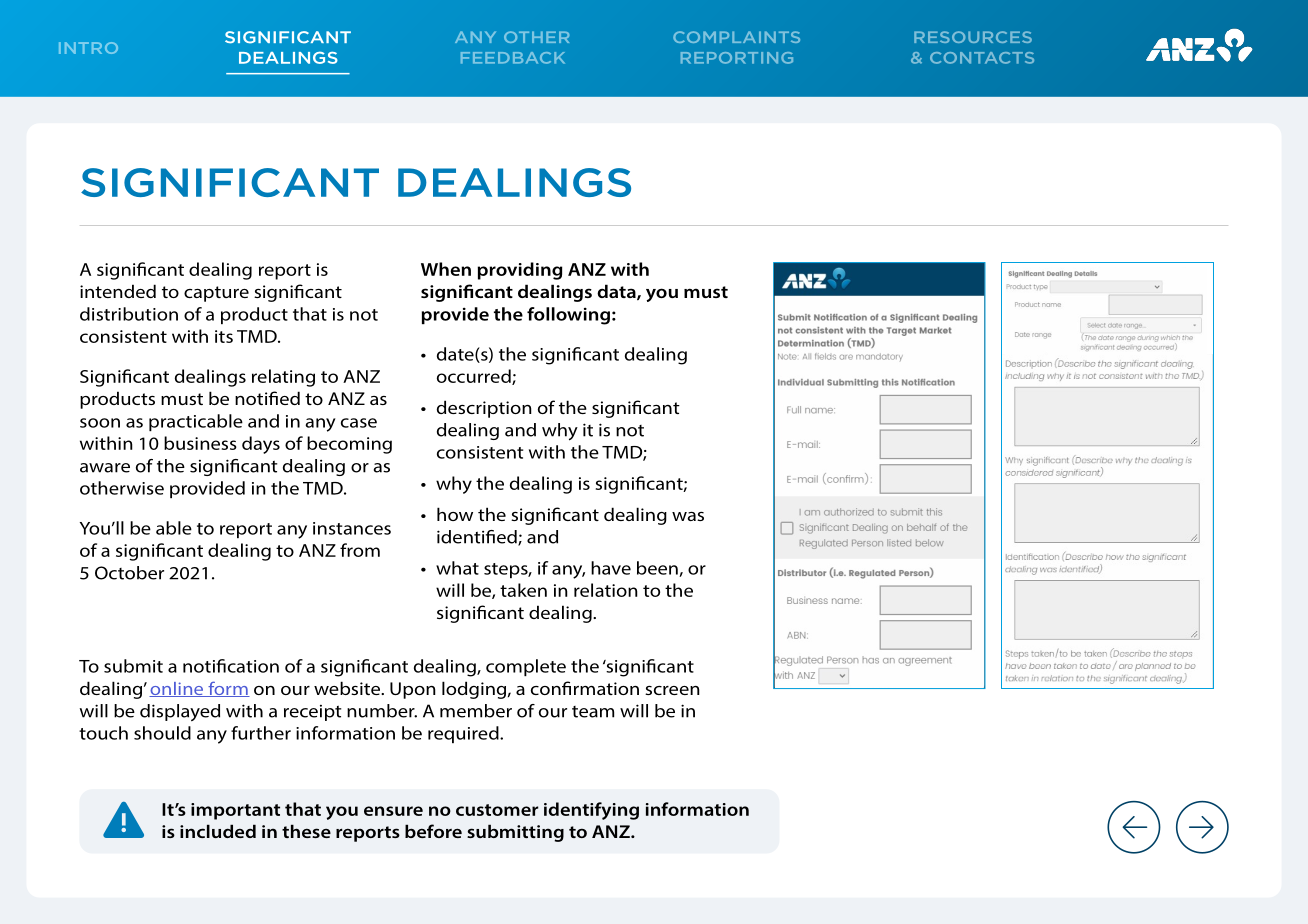 The width and height of the document is (1308, 924). What do you see at coordinates (611, 568) in the document?
I see `have` at bounding box center [611, 568].
